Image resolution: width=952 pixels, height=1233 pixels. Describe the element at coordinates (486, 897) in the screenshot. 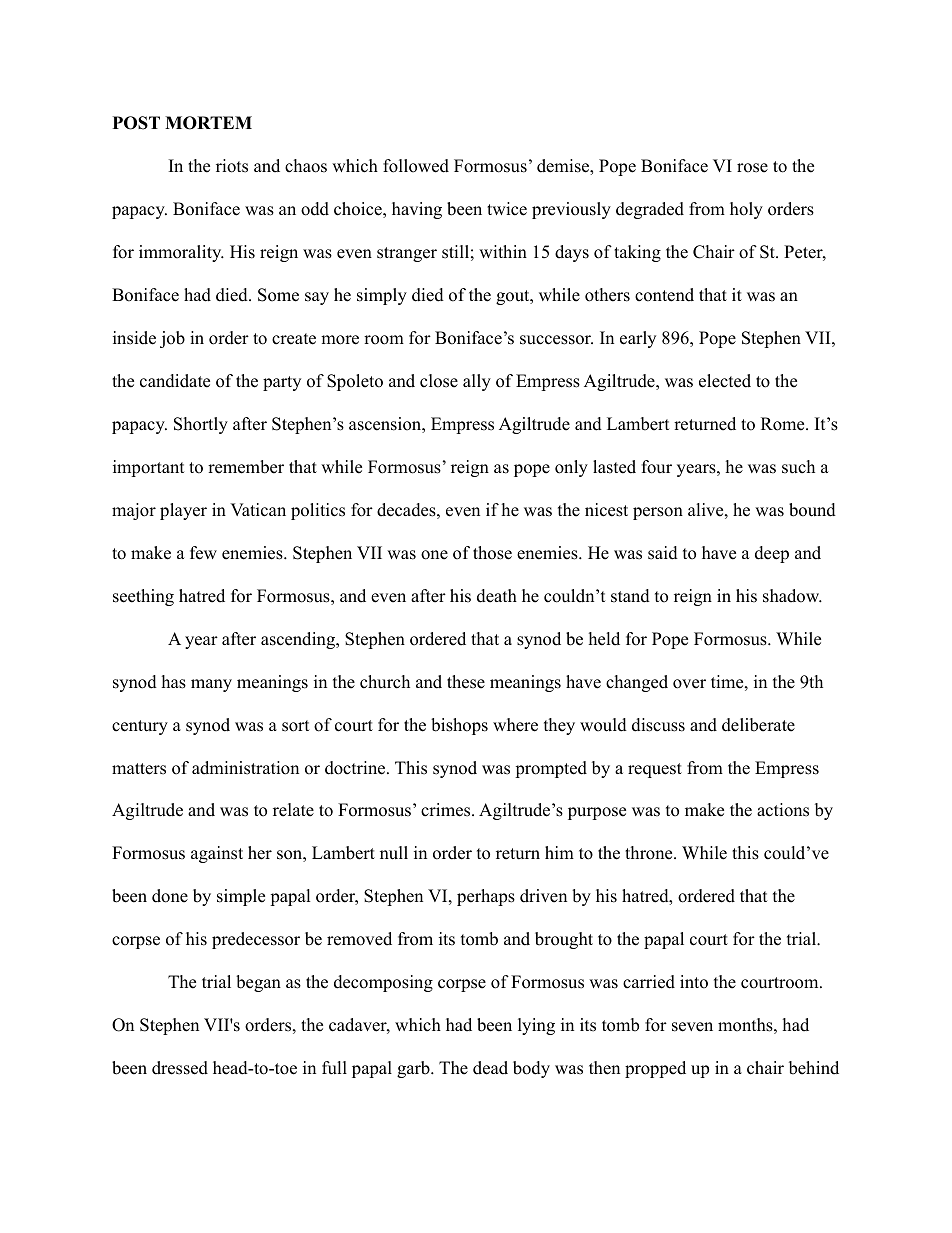

I see `perhaps` at that location.
